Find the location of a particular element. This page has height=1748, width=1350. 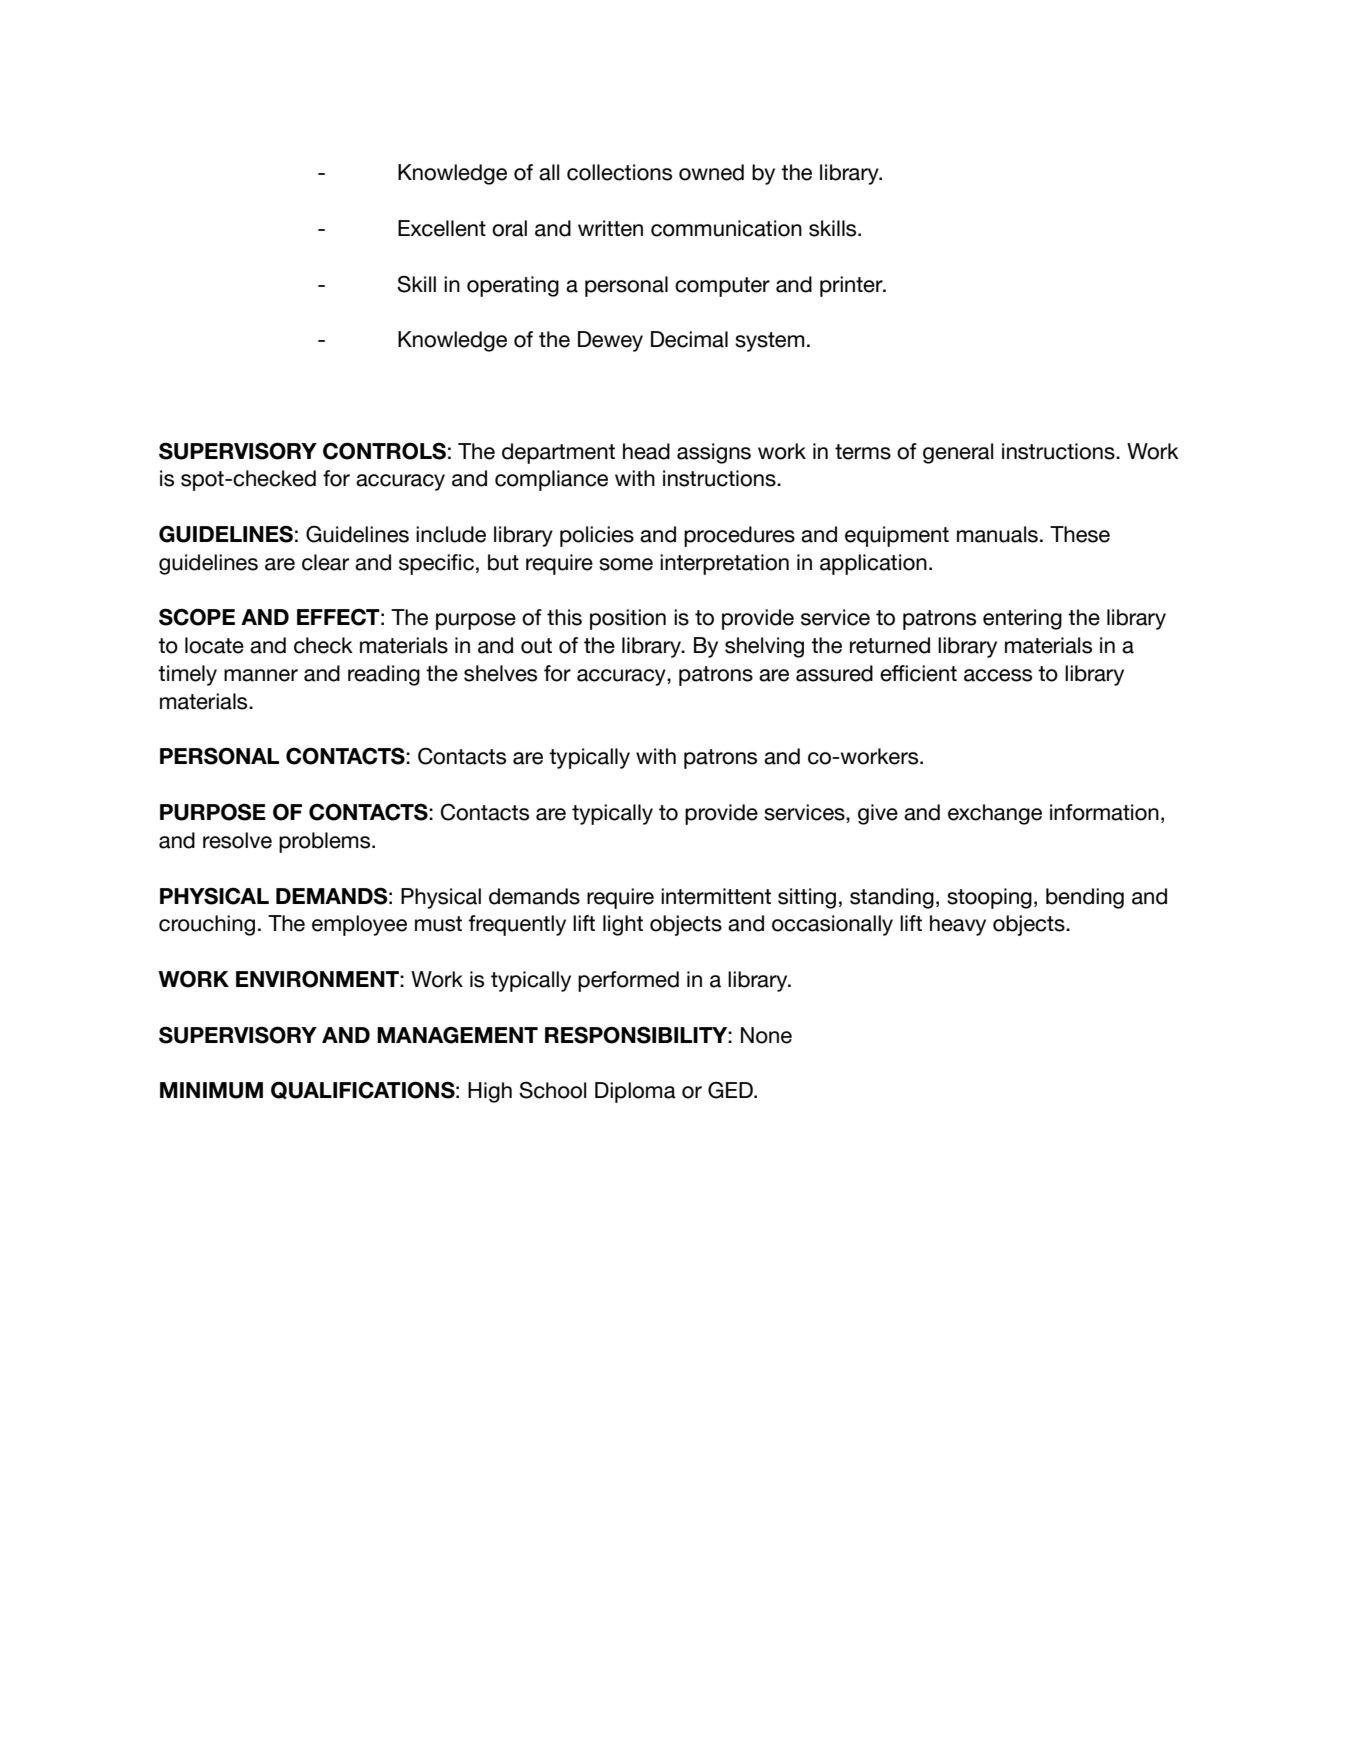

Diploma is located at coordinates (635, 1092).
